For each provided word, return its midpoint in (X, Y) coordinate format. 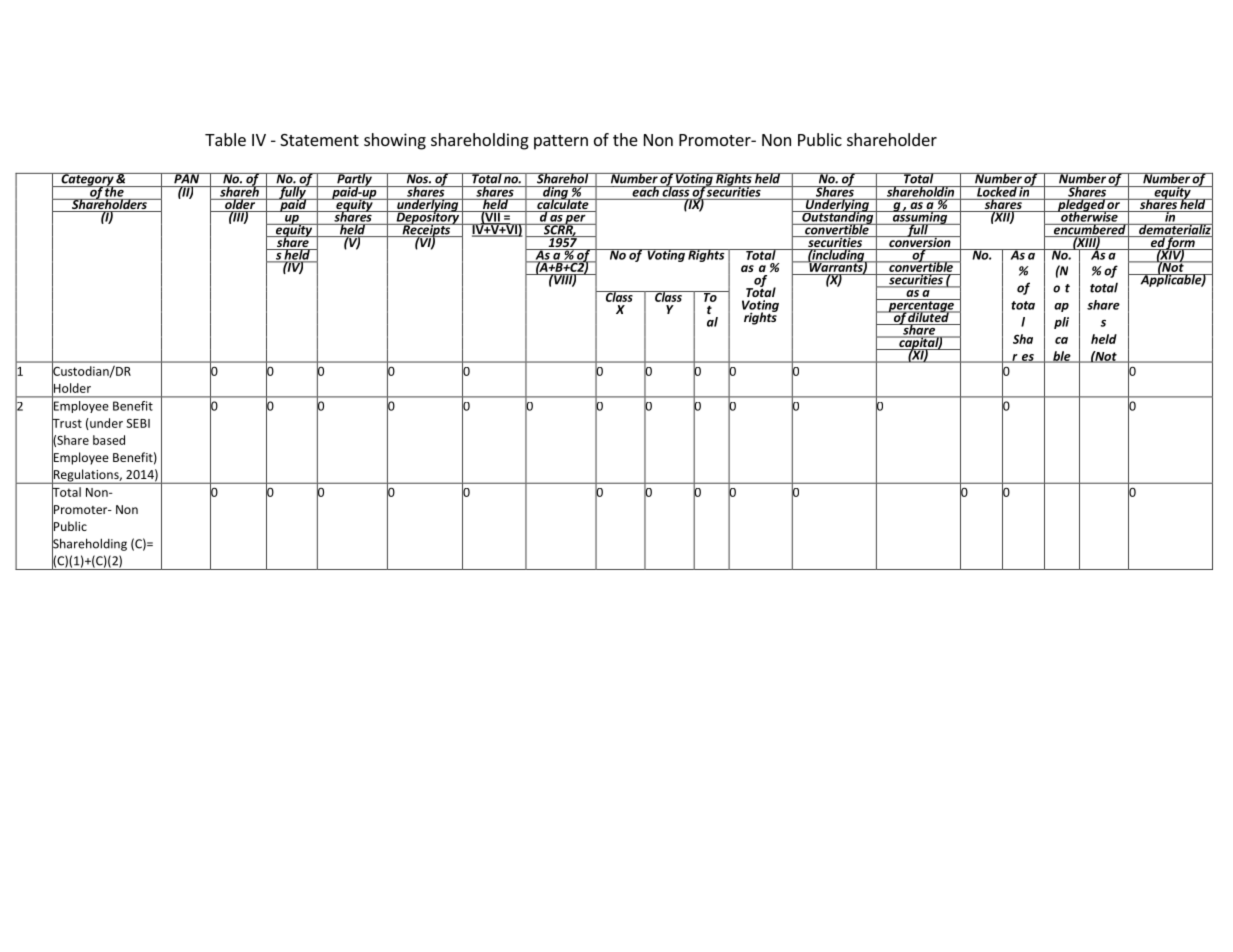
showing (395, 141)
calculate (563, 204)
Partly (354, 180)
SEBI (138, 423)
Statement (319, 140)
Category (87, 180)
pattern (561, 142)
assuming (920, 218)
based (109, 440)
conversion (920, 242)
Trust (67, 423)
